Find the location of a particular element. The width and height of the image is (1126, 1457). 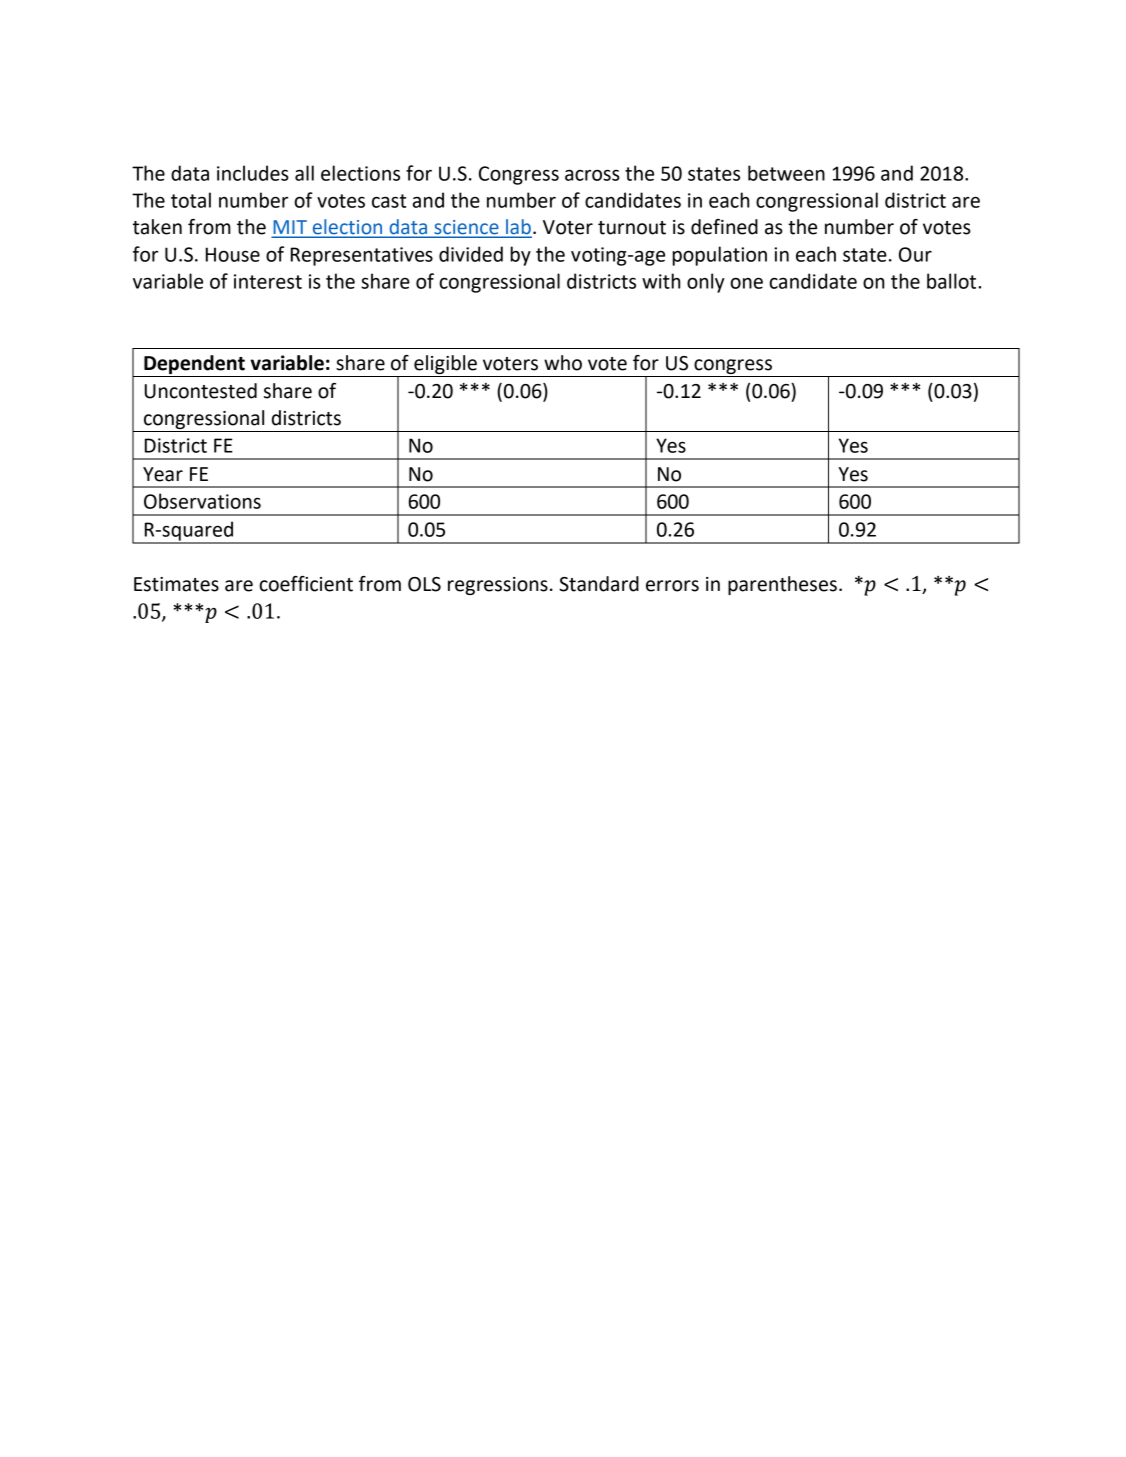

between is located at coordinates (786, 173).
